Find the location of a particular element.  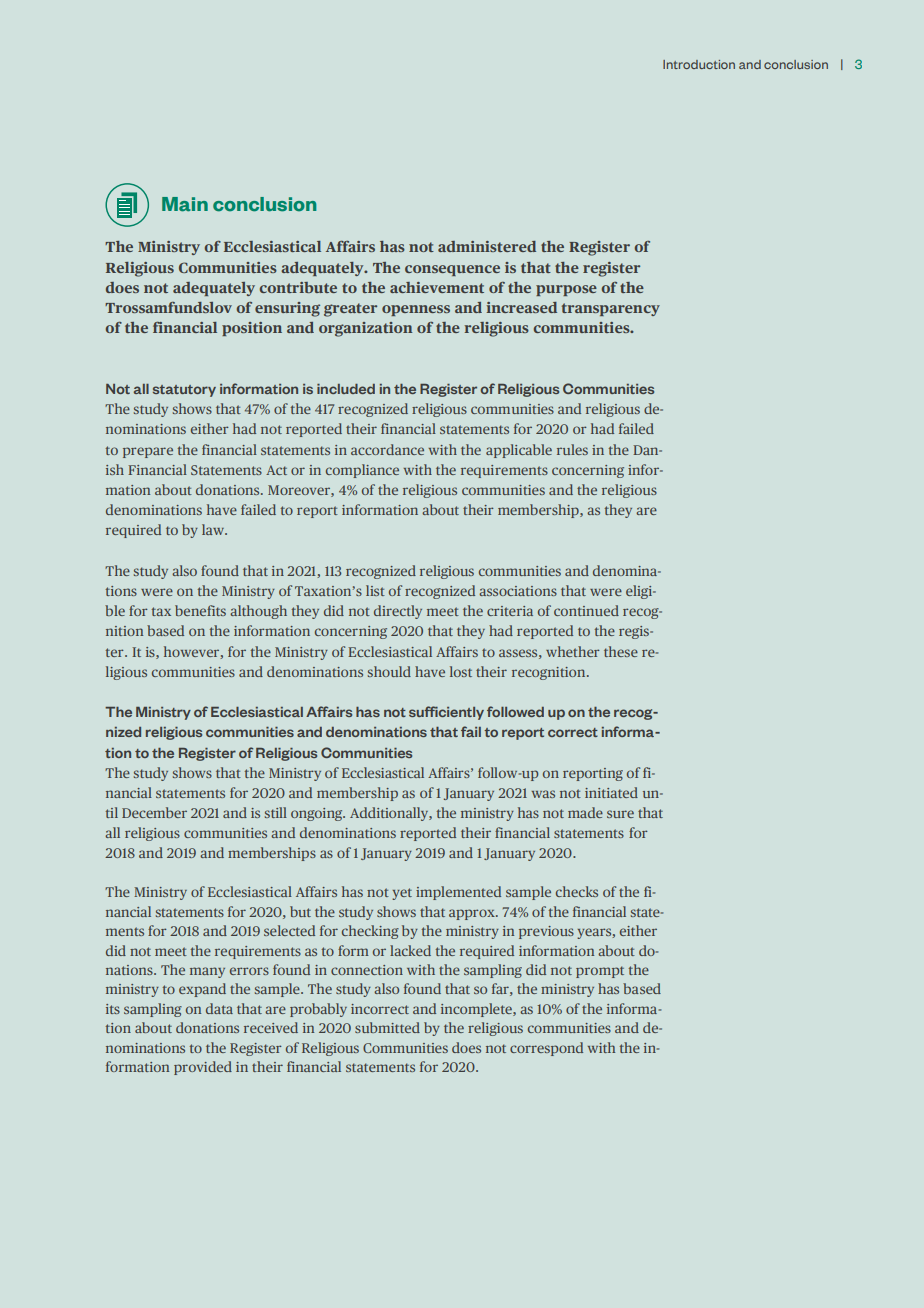

accordance is located at coordinates (387, 449).
